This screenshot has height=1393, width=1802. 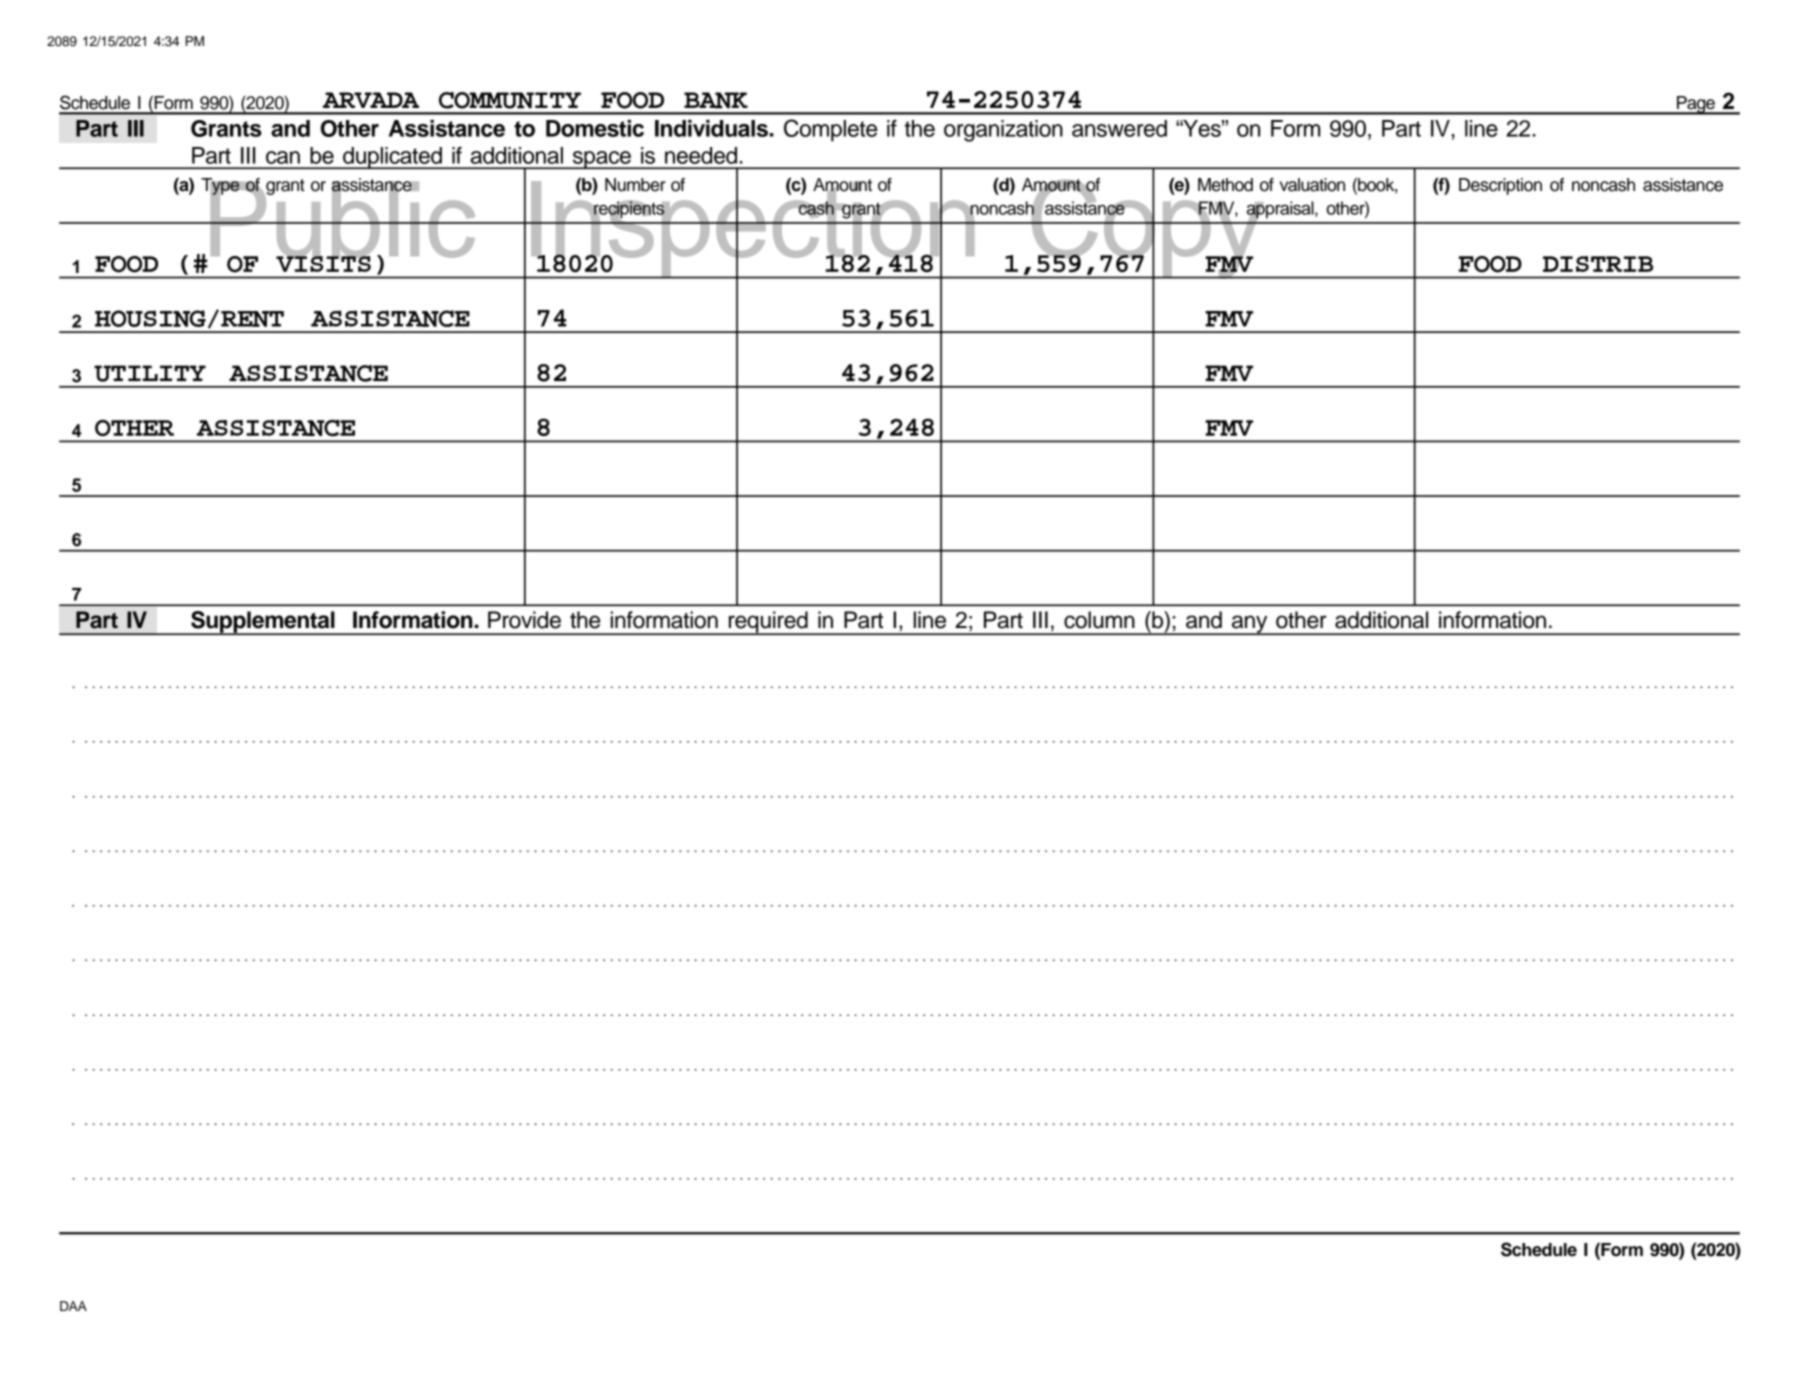 What do you see at coordinates (150, 373) in the screenshot?
I see `UTILITY` at bounding box center [150, 373].
